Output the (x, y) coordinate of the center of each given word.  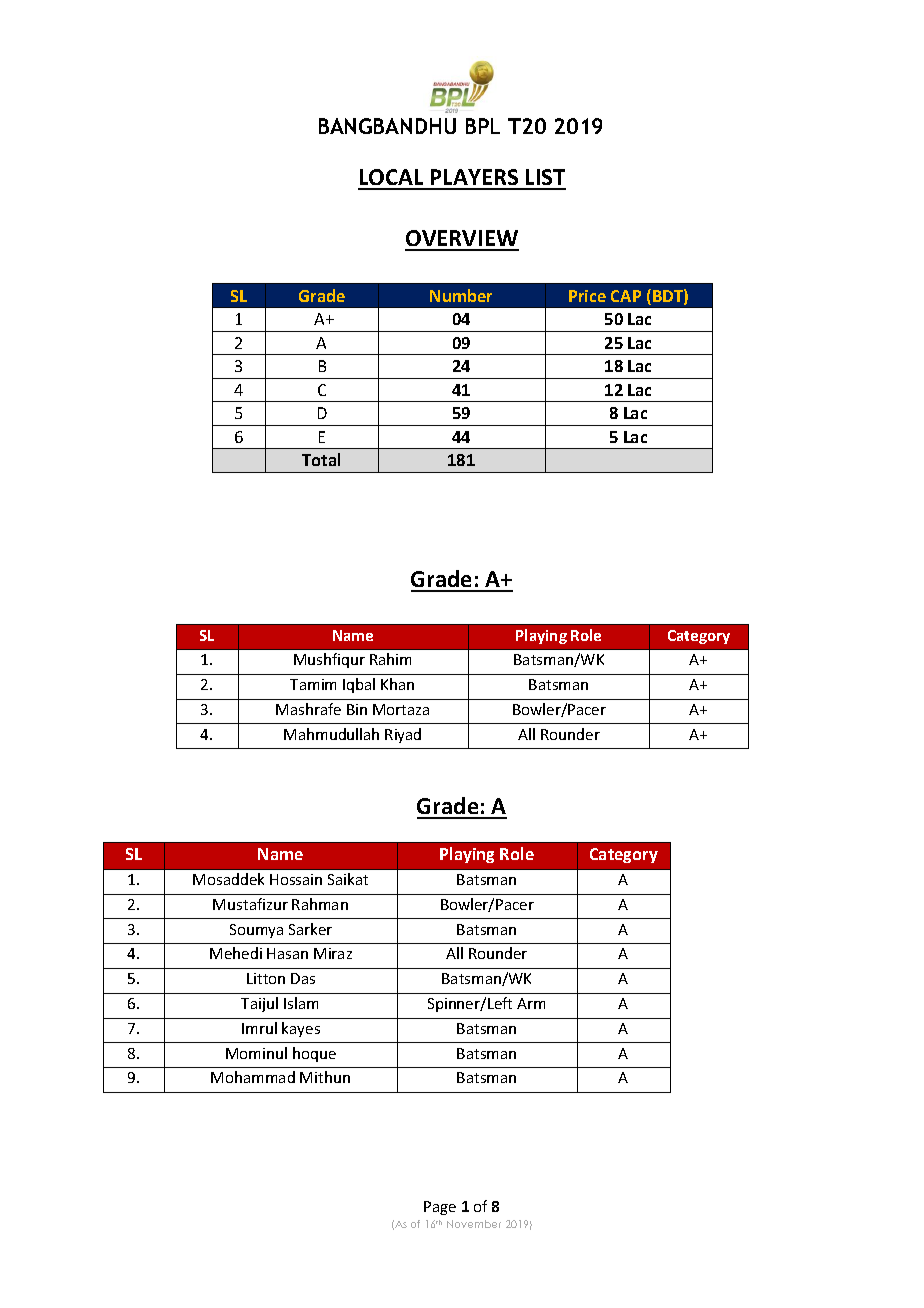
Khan (397, 684)
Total (321, 459)
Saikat (348, 879)
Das (303, 978)
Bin (357, 709)
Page (440, 1208)
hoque (314, 1054)
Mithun (325, 1077)
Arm (531, 1003)
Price (587, 296)
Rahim (390, 659)
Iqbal (359, 685)
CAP (626, 296)
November (474, 1224)
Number (461, 295)
